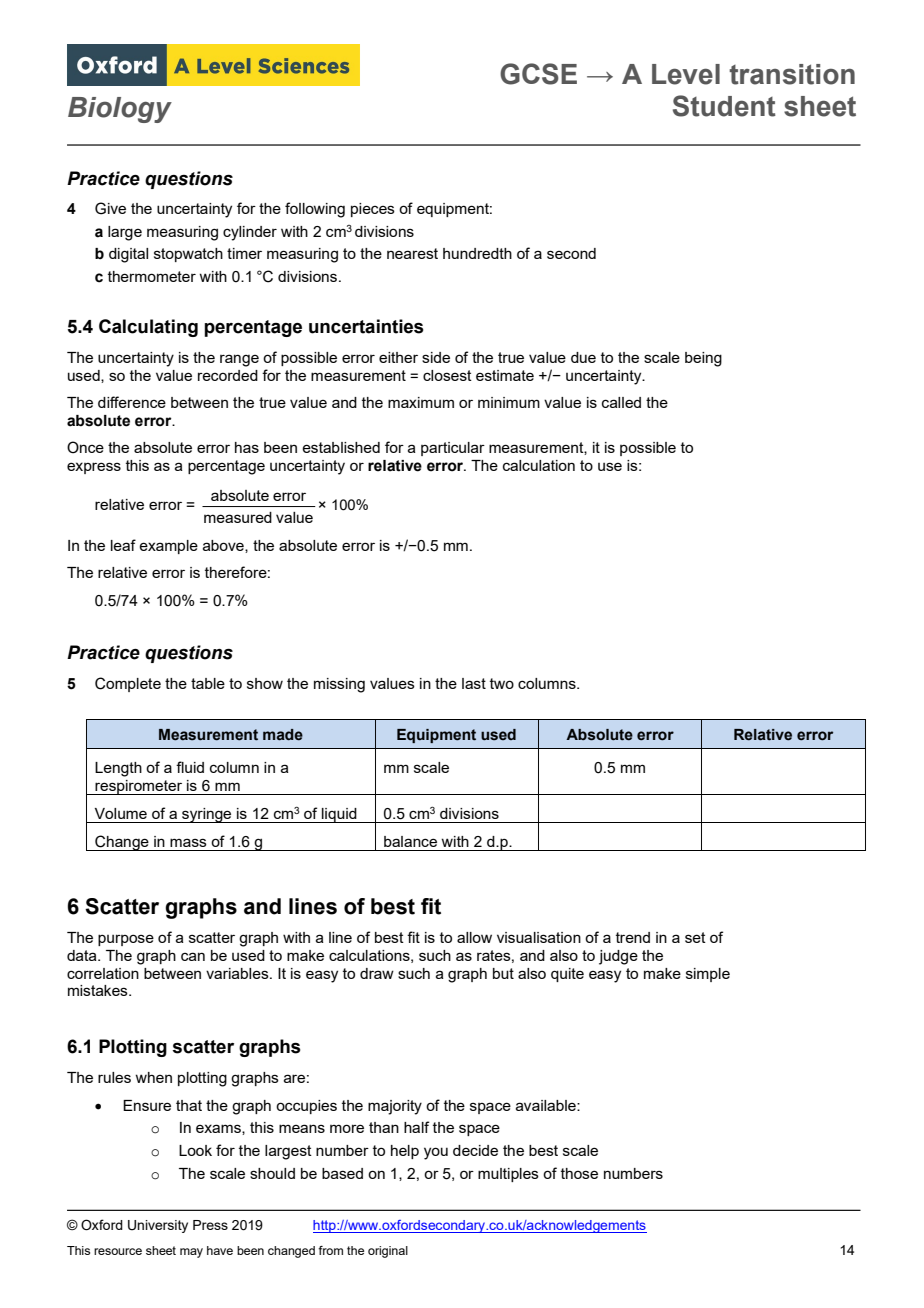 The height and width of the screenshot is (1308, 924). What do you see at coordinates (621, 402) in the screenshot?
I see `called` at bounding box center [621, 402].
